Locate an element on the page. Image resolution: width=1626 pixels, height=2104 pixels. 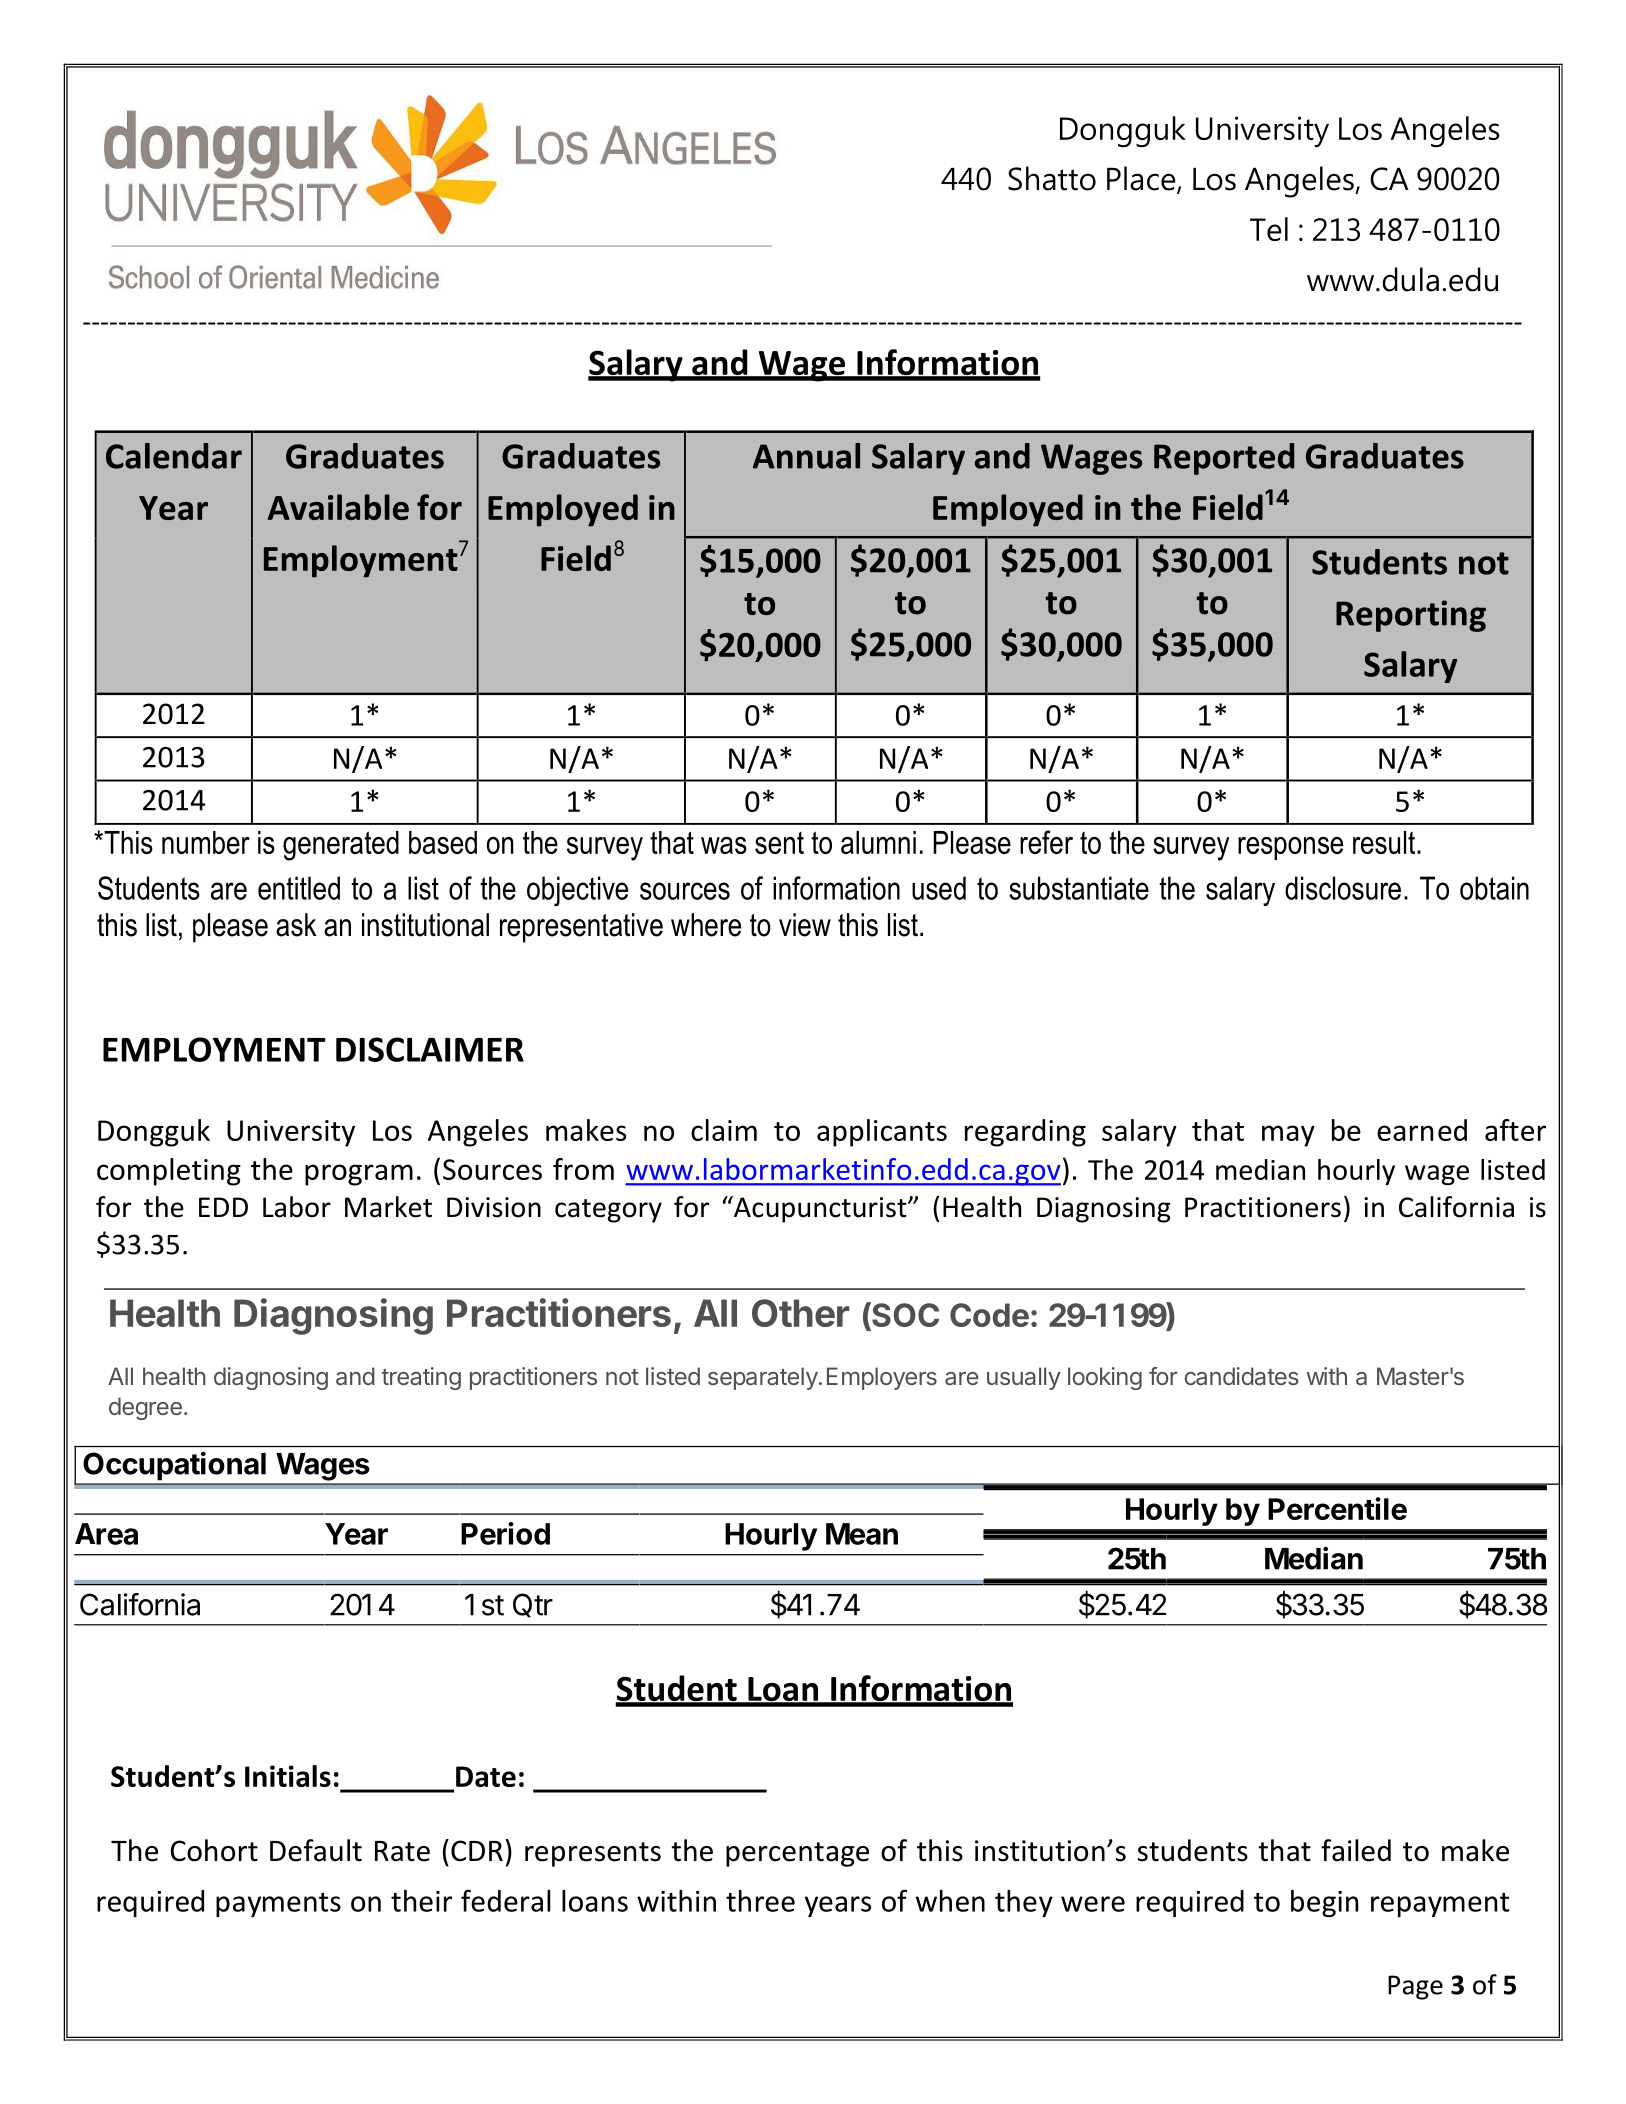
result is located at coordinates (1385, 842).
